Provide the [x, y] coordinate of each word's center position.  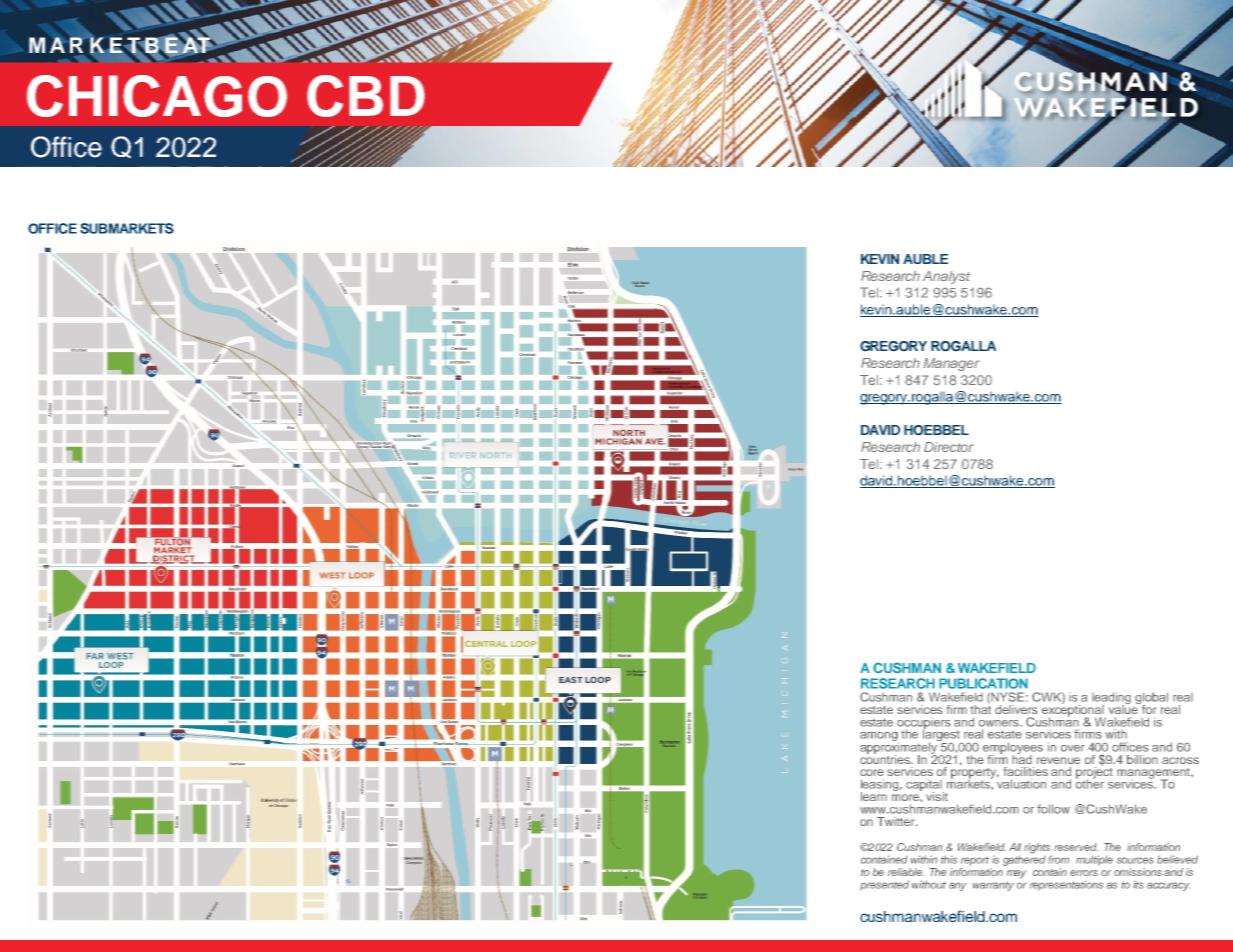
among [879, 738]
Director [949, 447]
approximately [900, 748]
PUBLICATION [983, 683]
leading [1111, 699]
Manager [951, 364]
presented [884, 885]
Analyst [946, 277]
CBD [366, 96]
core [872, 772]
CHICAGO [157, 96]
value [1124, 708]
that [981, 708]
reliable [906, 872]
